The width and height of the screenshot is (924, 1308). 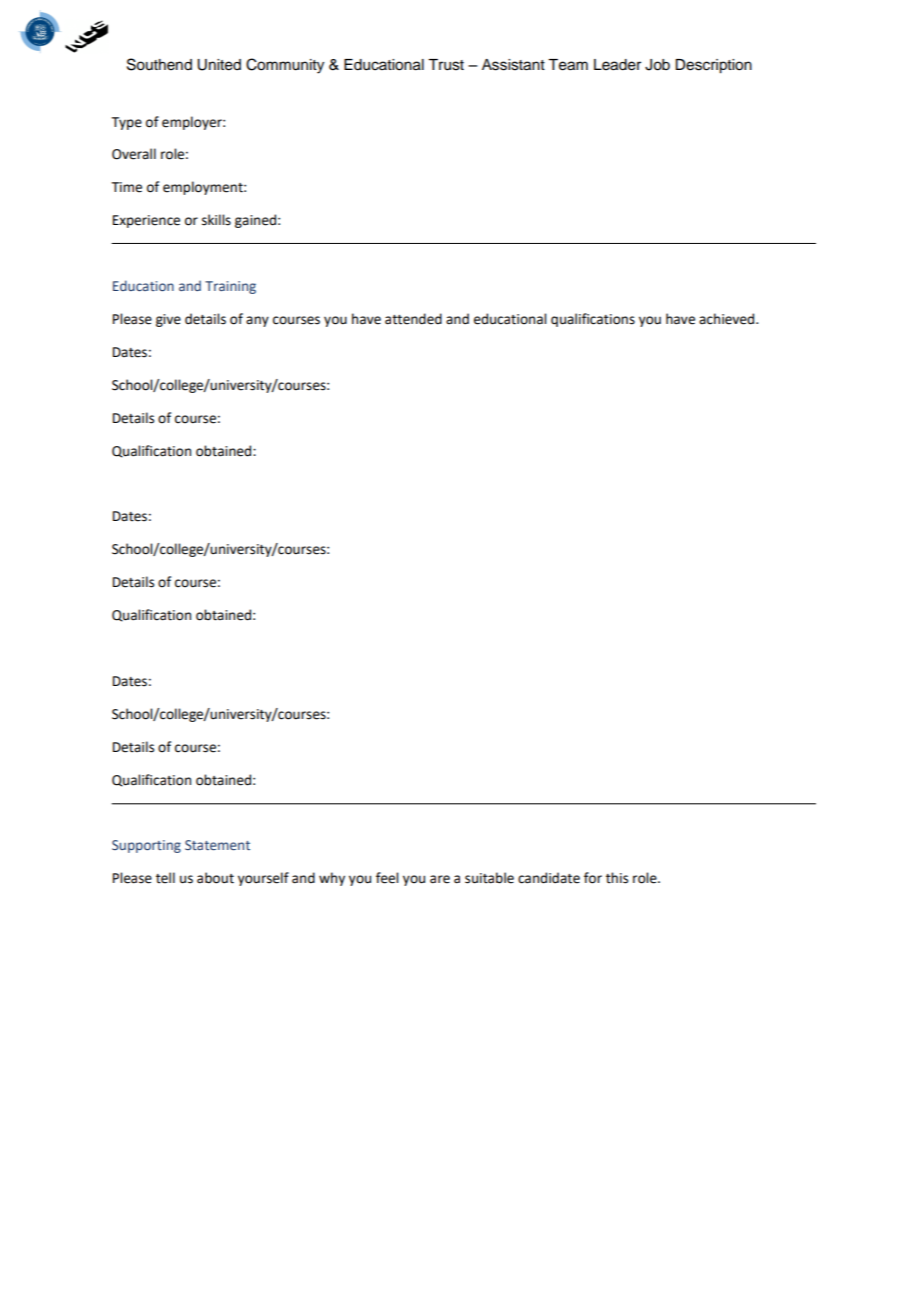 What do you see at coordinates (215, 878) in the screenshot?
I see `about` at bounding box center [215, 878].
